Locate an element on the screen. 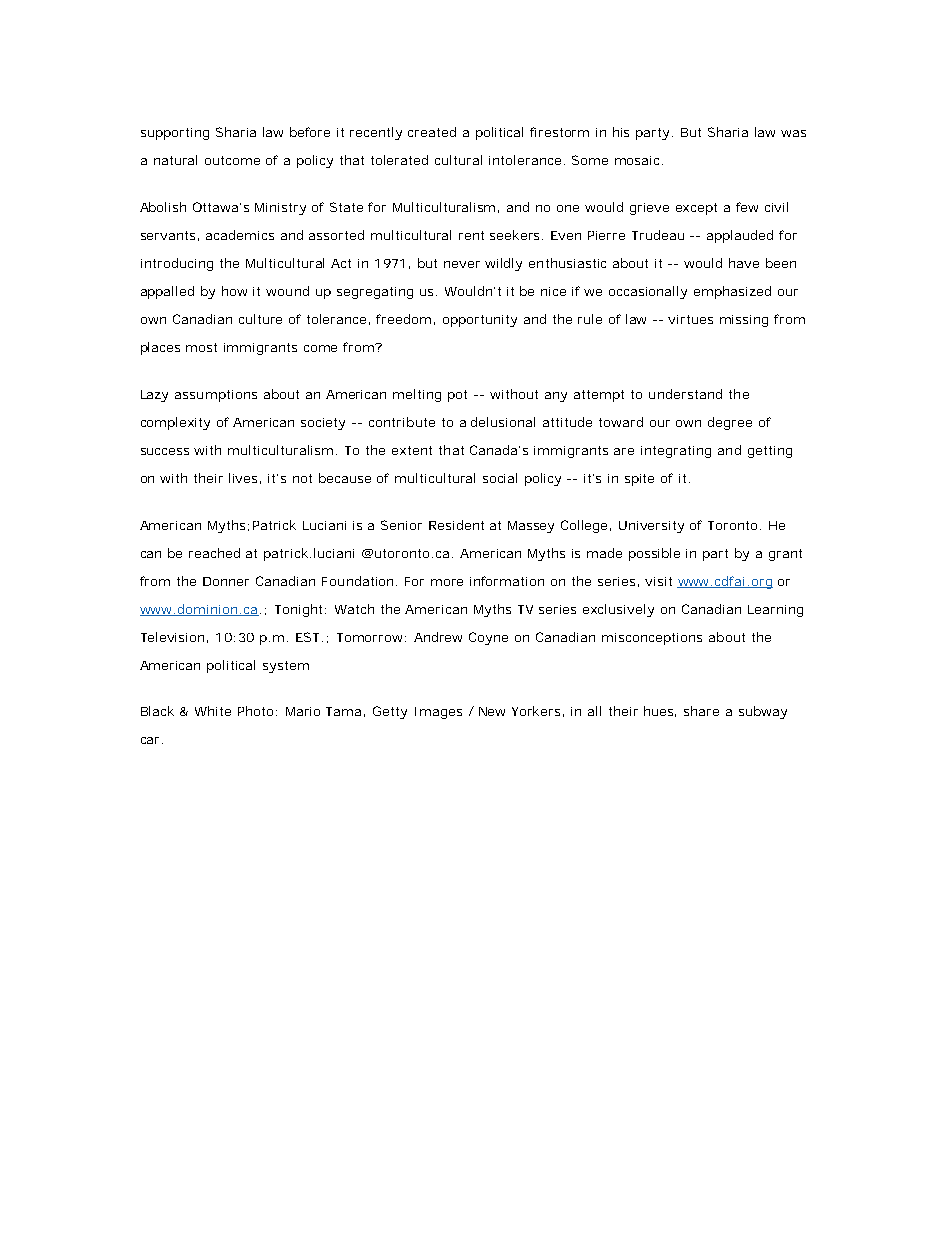  delusional is located at coordinates (503, 422).
